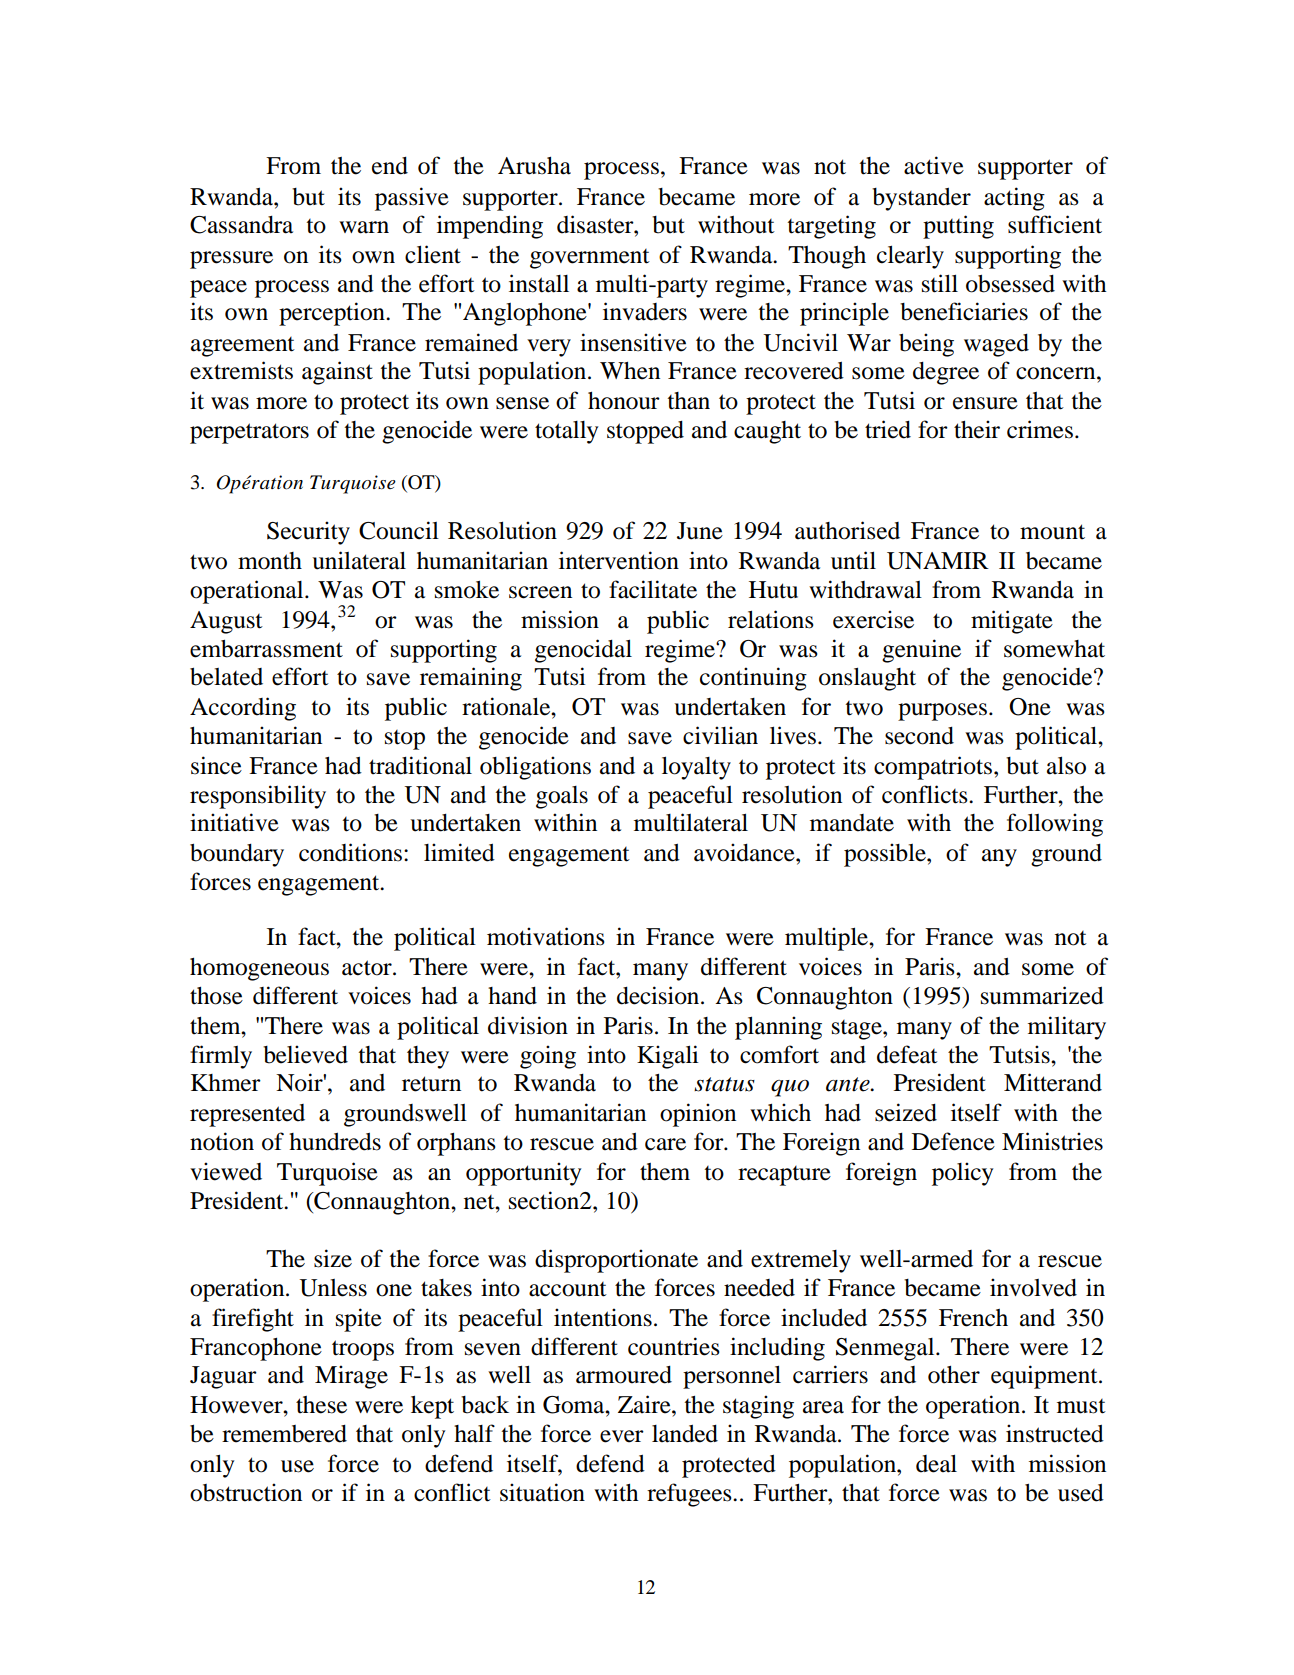  Describe the element at coordinates (685, 1434) in the image. I see `landed` at that location.
